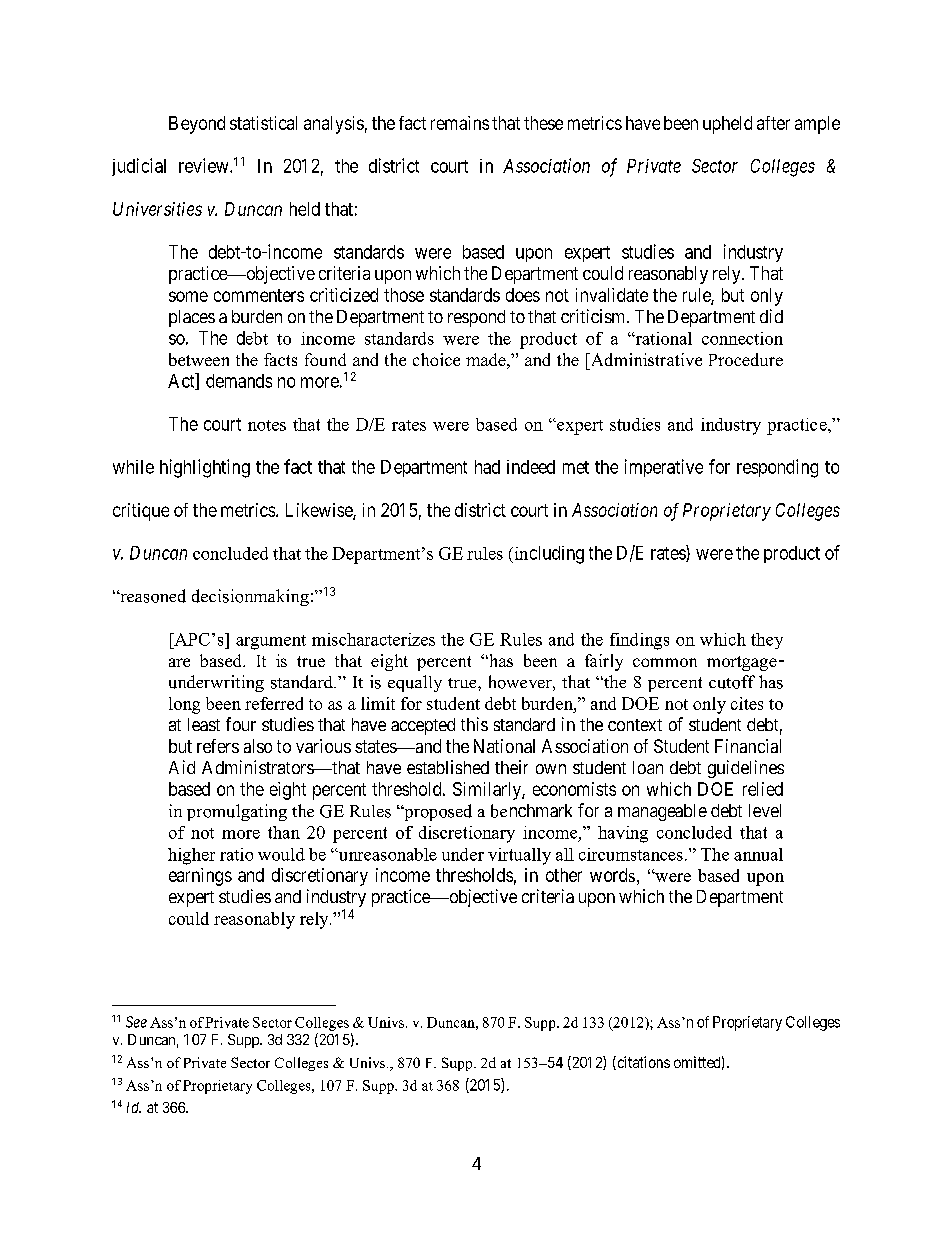  I want to click on citations, so click(642, 1063).
